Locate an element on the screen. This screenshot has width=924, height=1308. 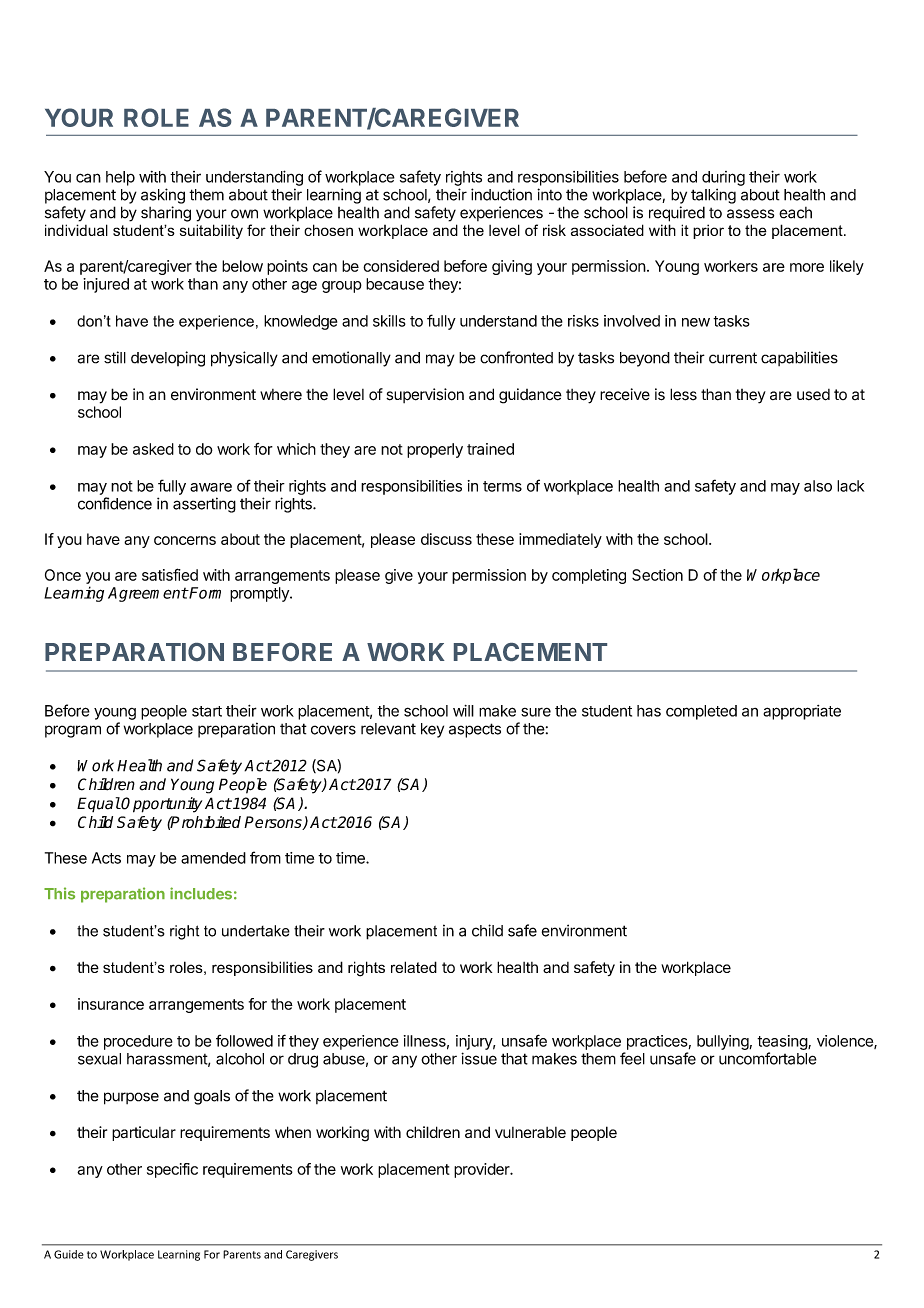
induction is located at coordinates (501, 194).
